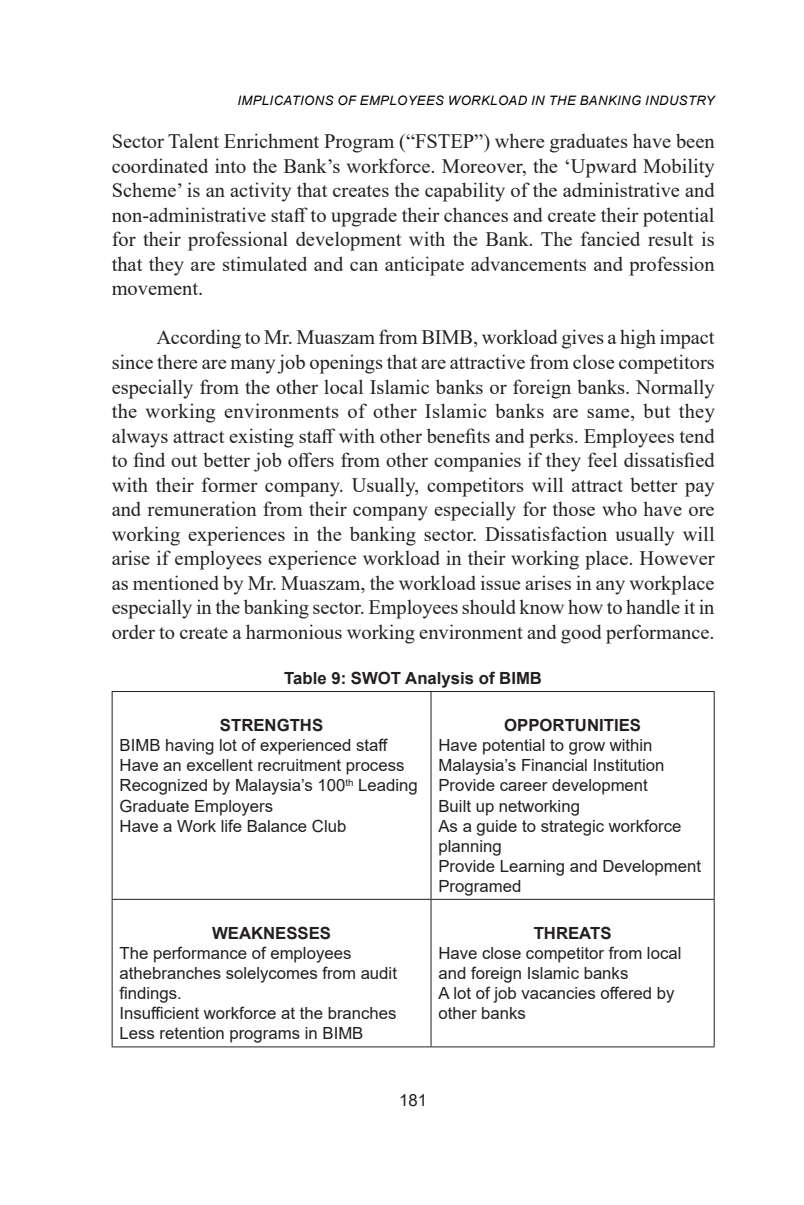 Image resolution: width=804 pixels, height=1205 pixels. Describe the element at coordinates (465, 192) in the screenshot. I see `capability` at that location.
